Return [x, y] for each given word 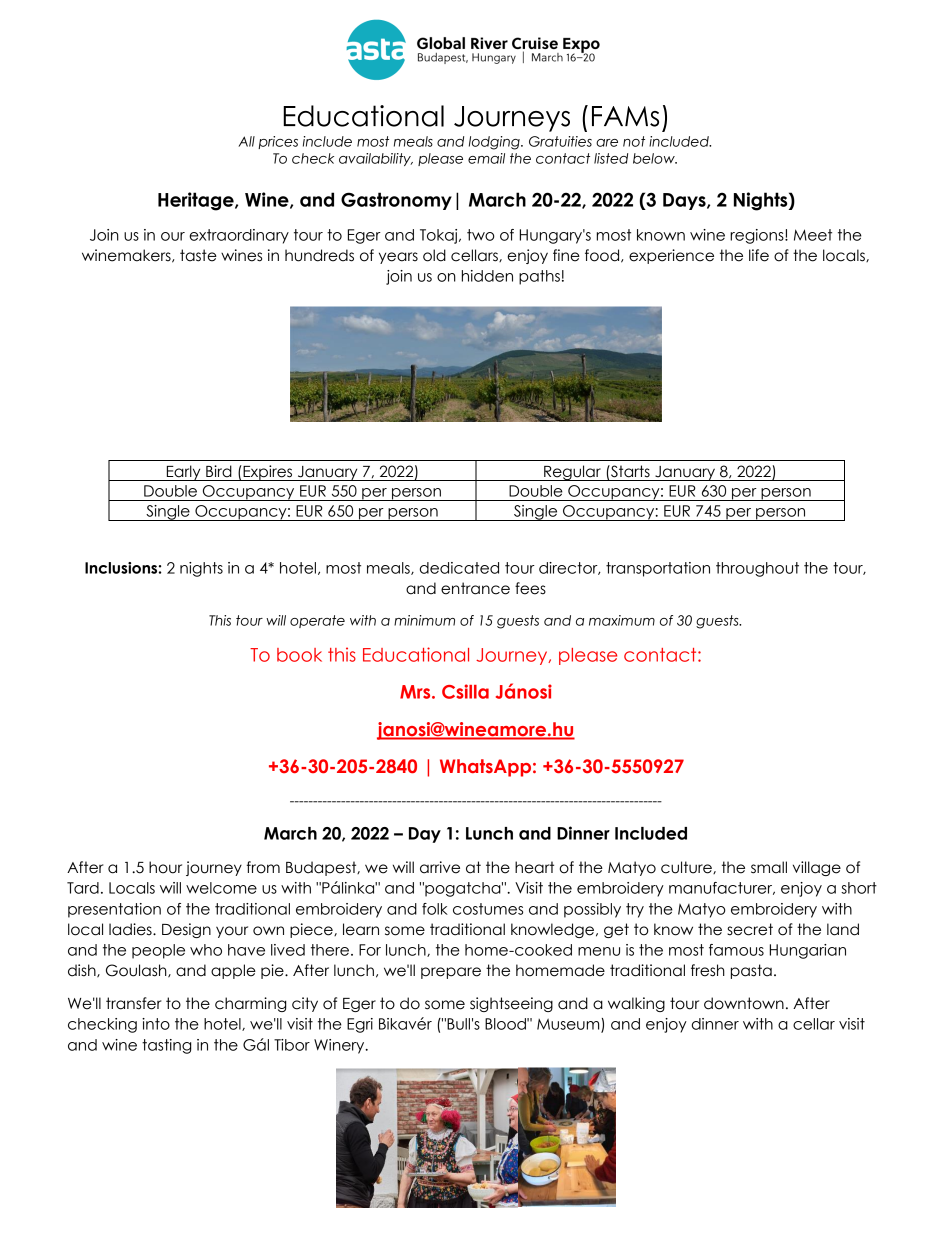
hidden [487, 276]
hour [165, 867]
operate [317, 621]
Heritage [197, 201]
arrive [440, 867]
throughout [757, 569]
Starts [629, 471]
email [486, 158]
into [156, 1024]
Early [183, 473]
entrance [475, 588]
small [769, 867]
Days [685, 201]
